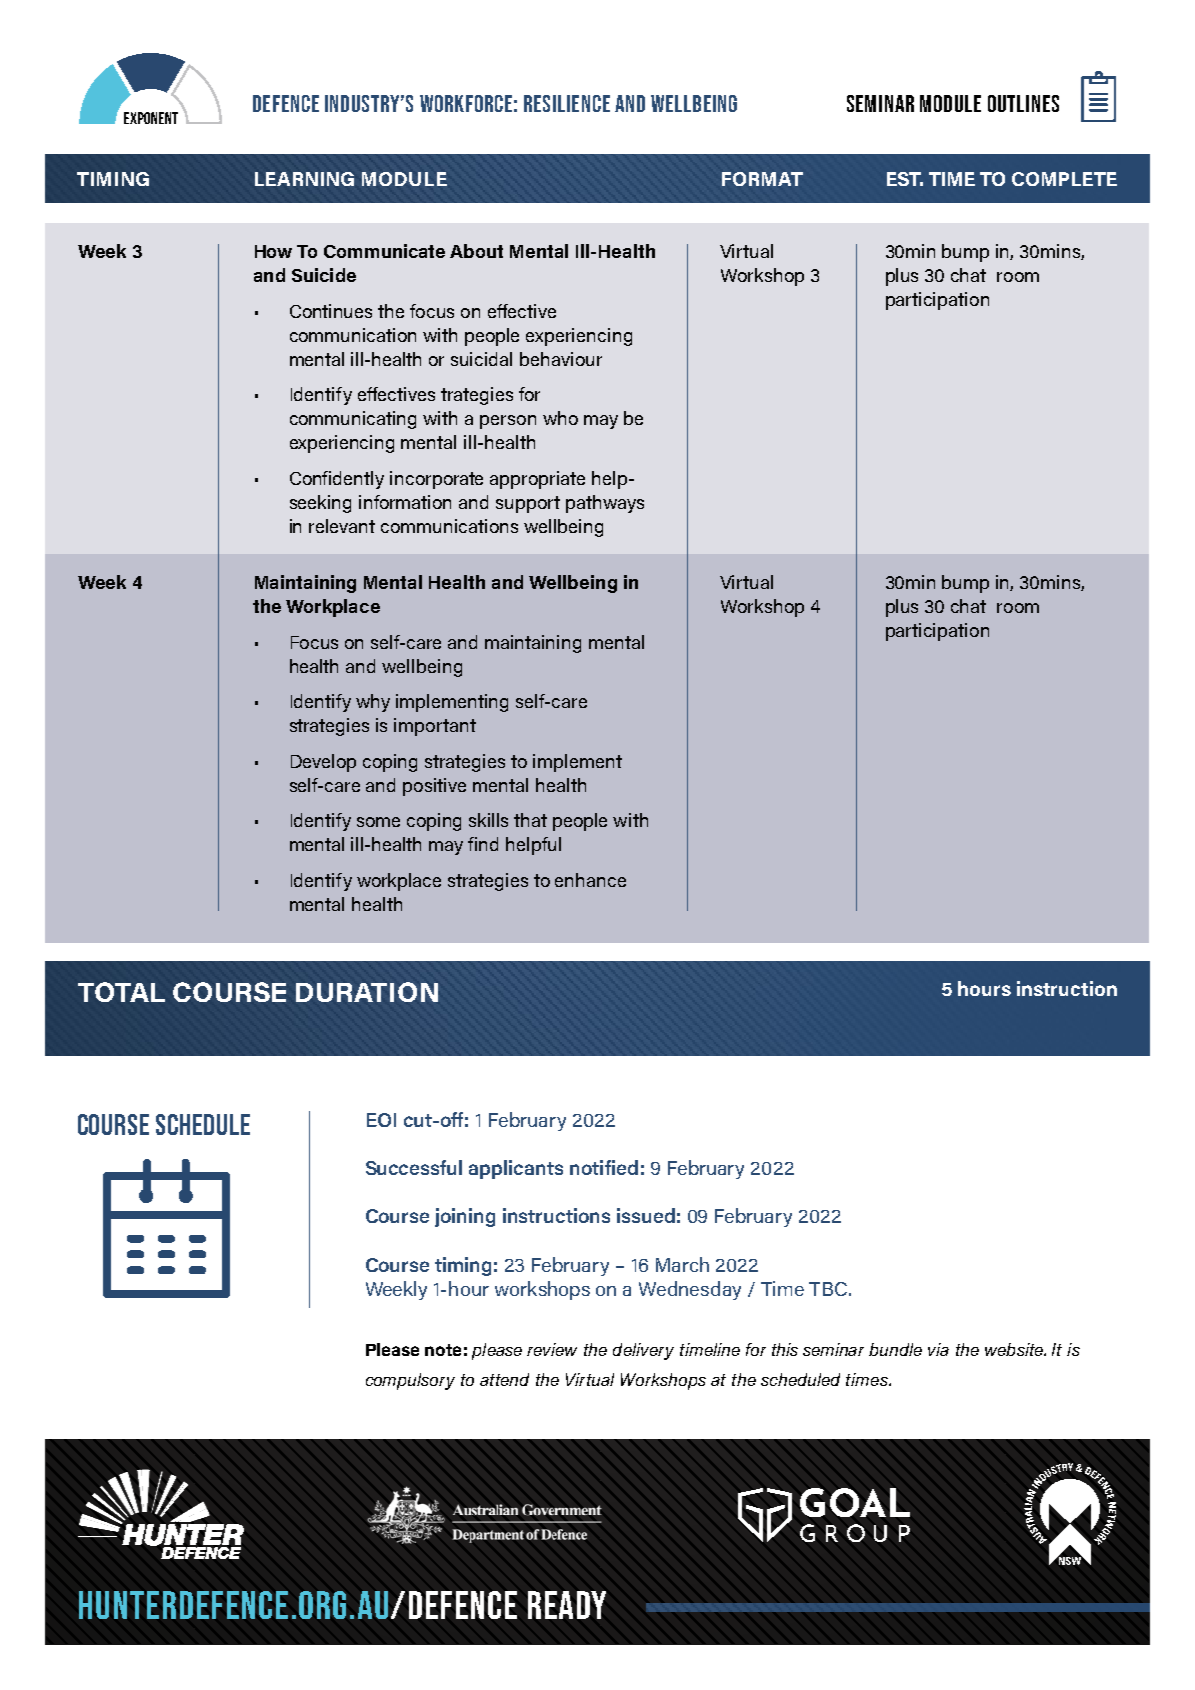 This page has width=1195, height=1690. What do you see at coordinates (410, 1381) in the page?
I see `compulsory` at bounding box center [410, 1381].
